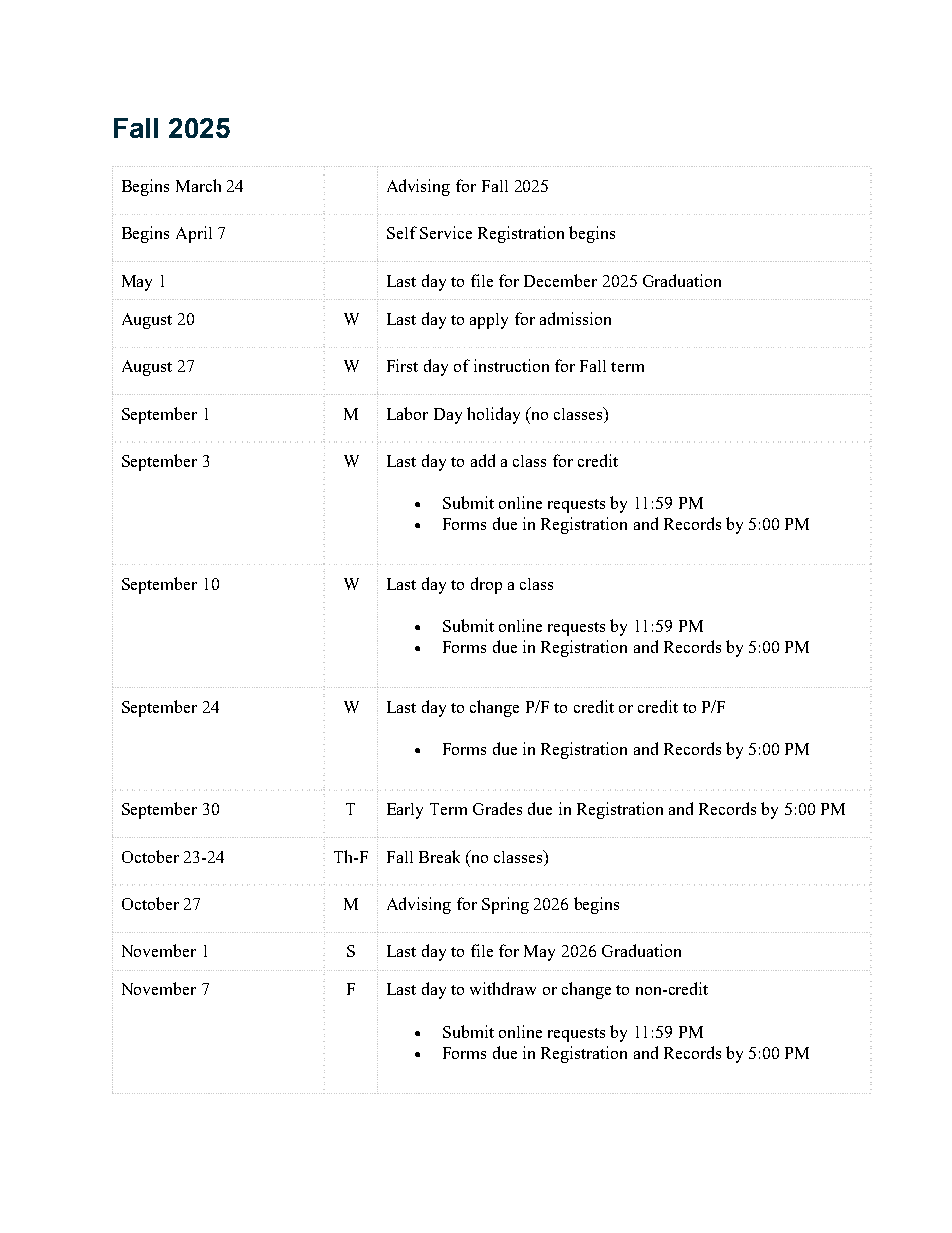  I want to click on drop, so click(486, 585).
